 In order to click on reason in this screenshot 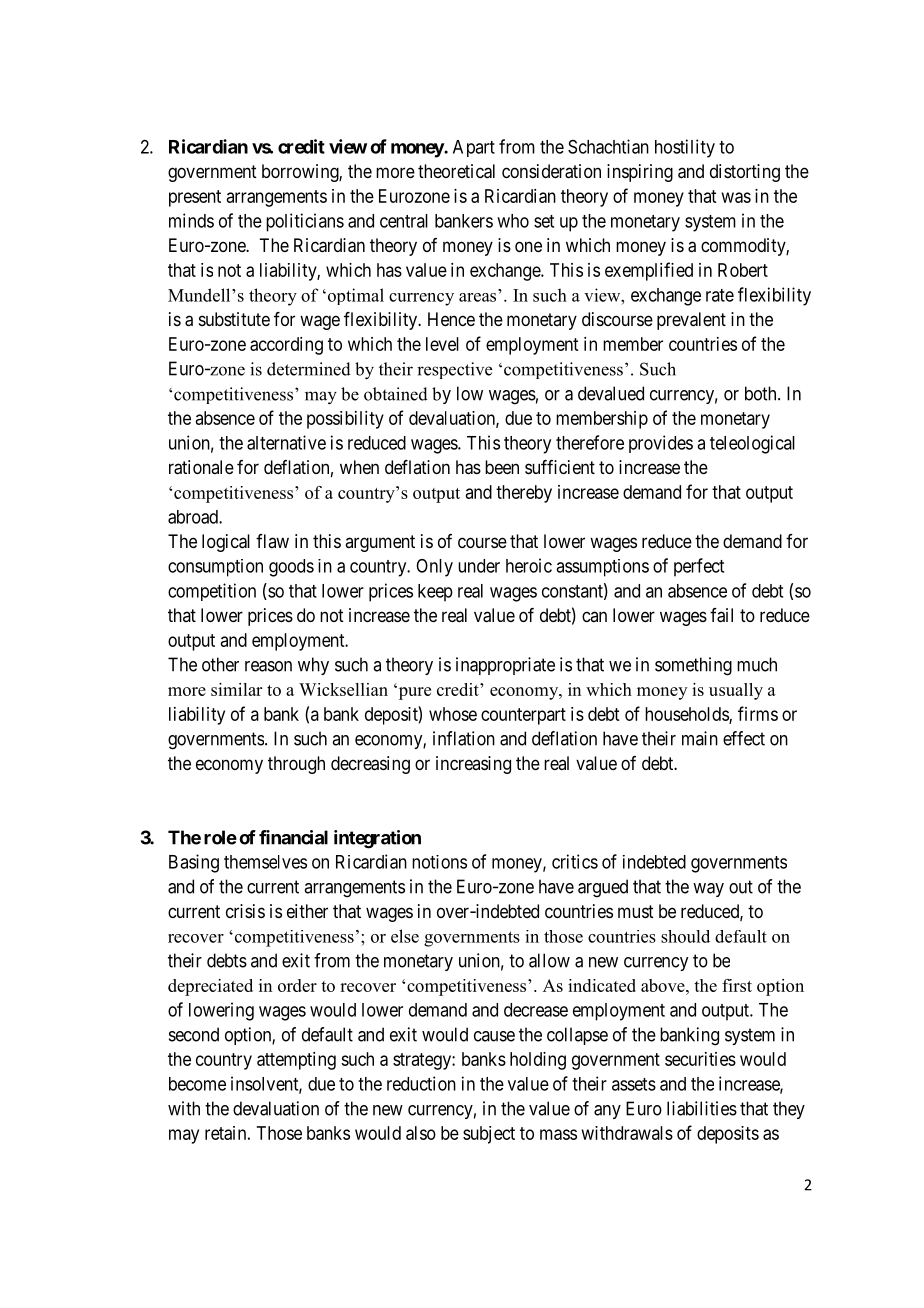, I will do `click(268, 666)`.
